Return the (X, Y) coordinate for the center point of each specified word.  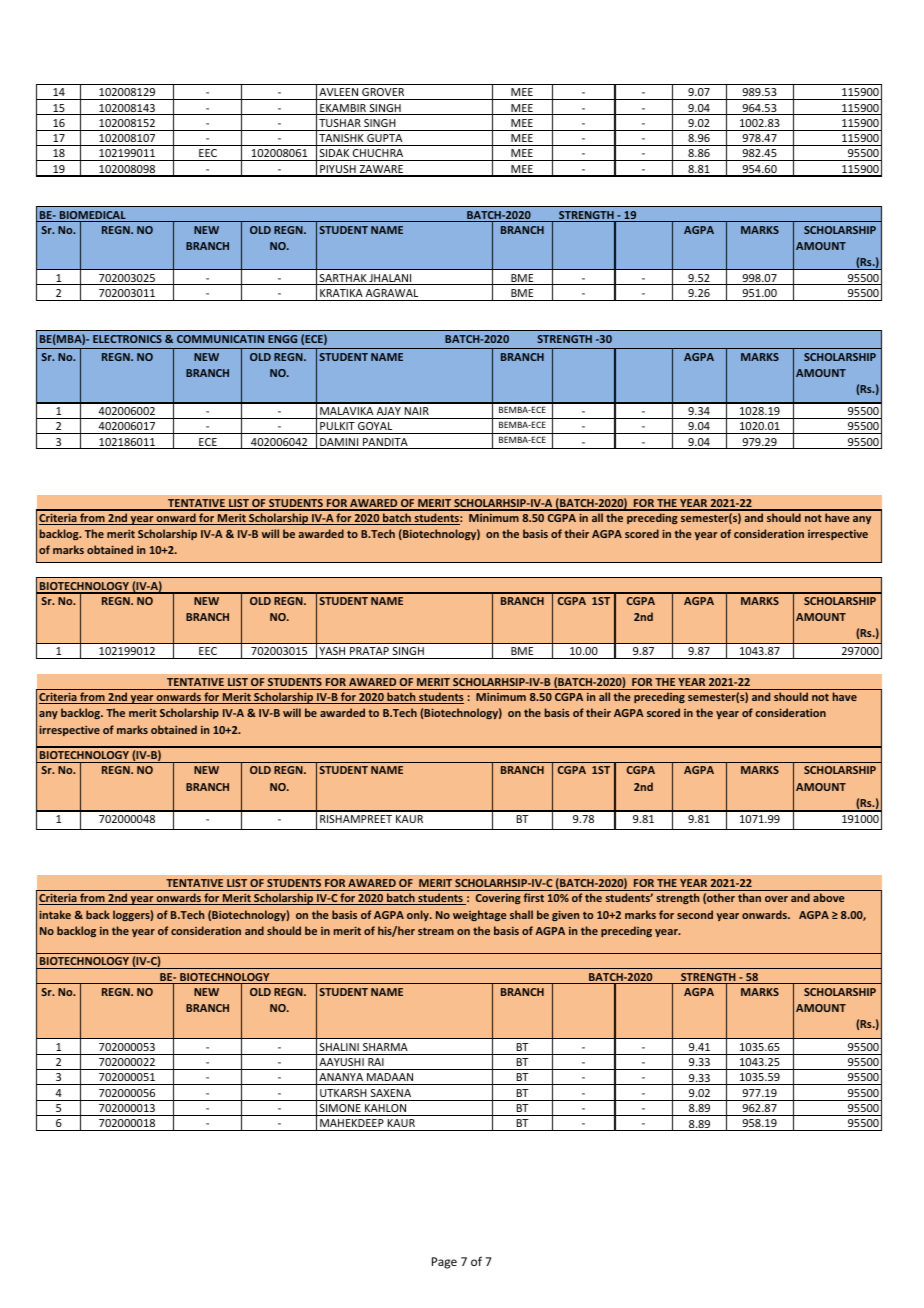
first (533, 897)
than (749, 897)
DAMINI (339, 443)
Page (444, 1263)
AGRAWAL (392, 293)
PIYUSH (338, 170)
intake (55, 914)
